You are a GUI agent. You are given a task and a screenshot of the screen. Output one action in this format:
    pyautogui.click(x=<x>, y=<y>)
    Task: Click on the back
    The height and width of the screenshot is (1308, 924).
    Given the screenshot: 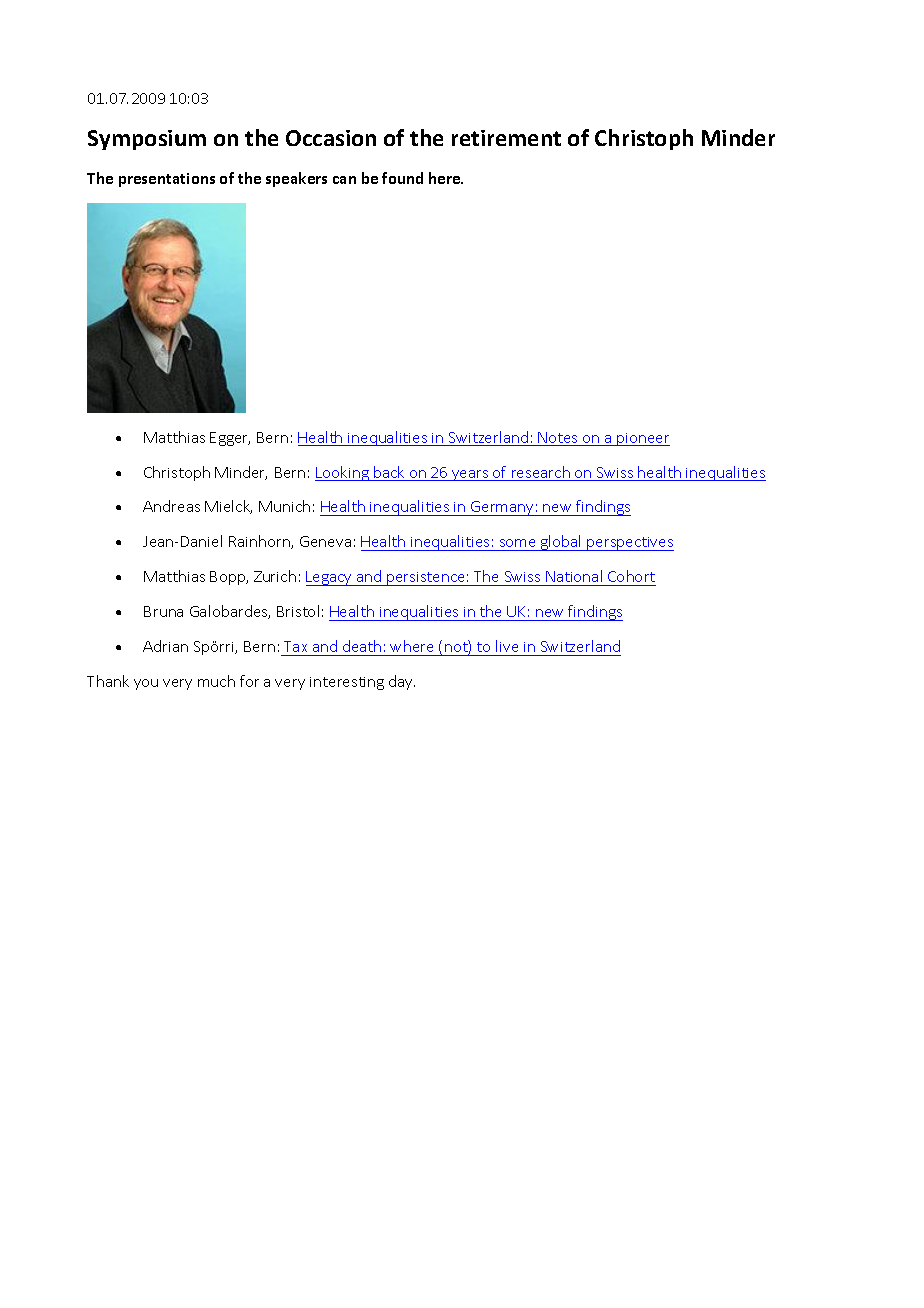 What is the action you would take?
    pyautogui.click(x=389, y=473)
